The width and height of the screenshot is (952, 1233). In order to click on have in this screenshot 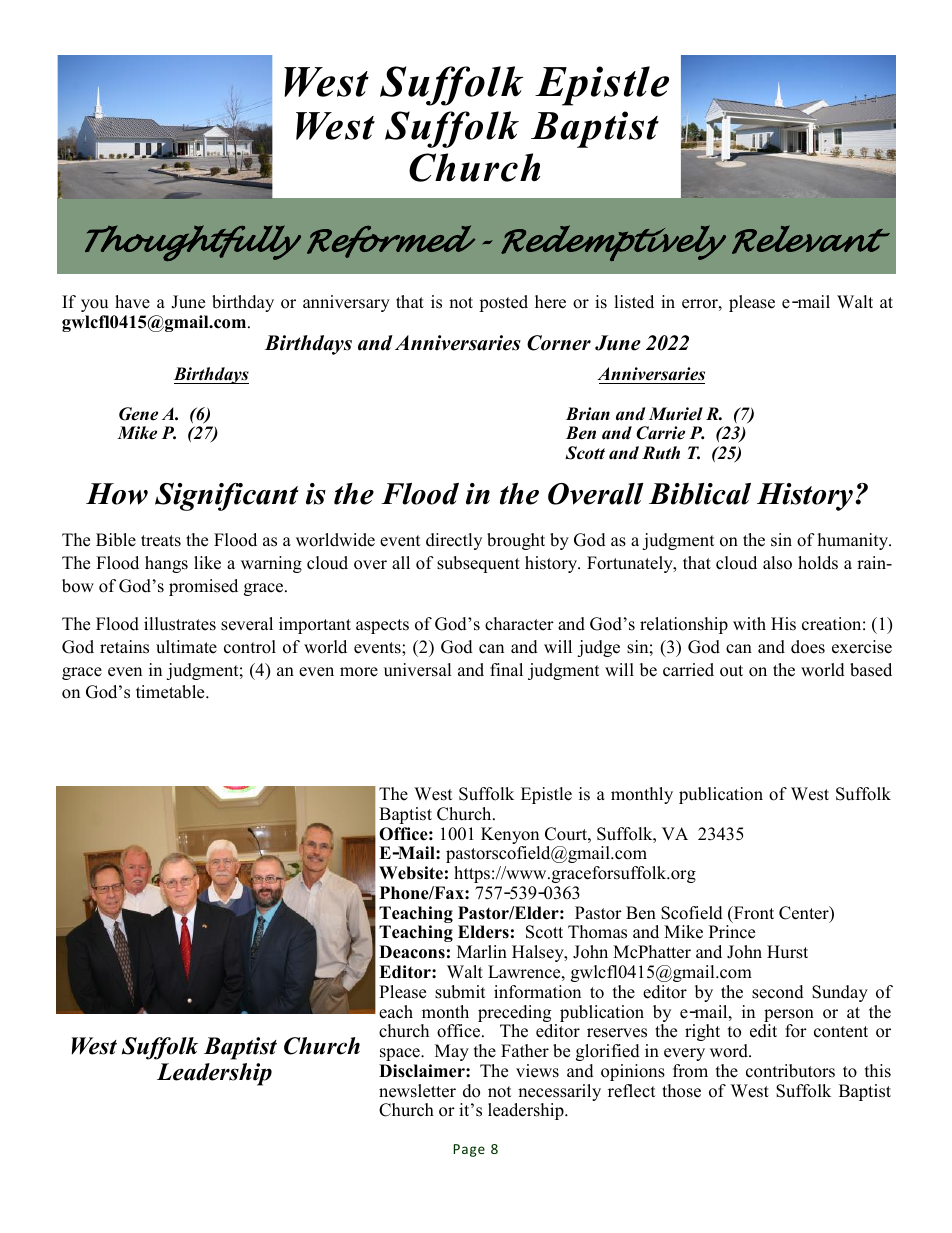, I will do `click(132, 302)`.
